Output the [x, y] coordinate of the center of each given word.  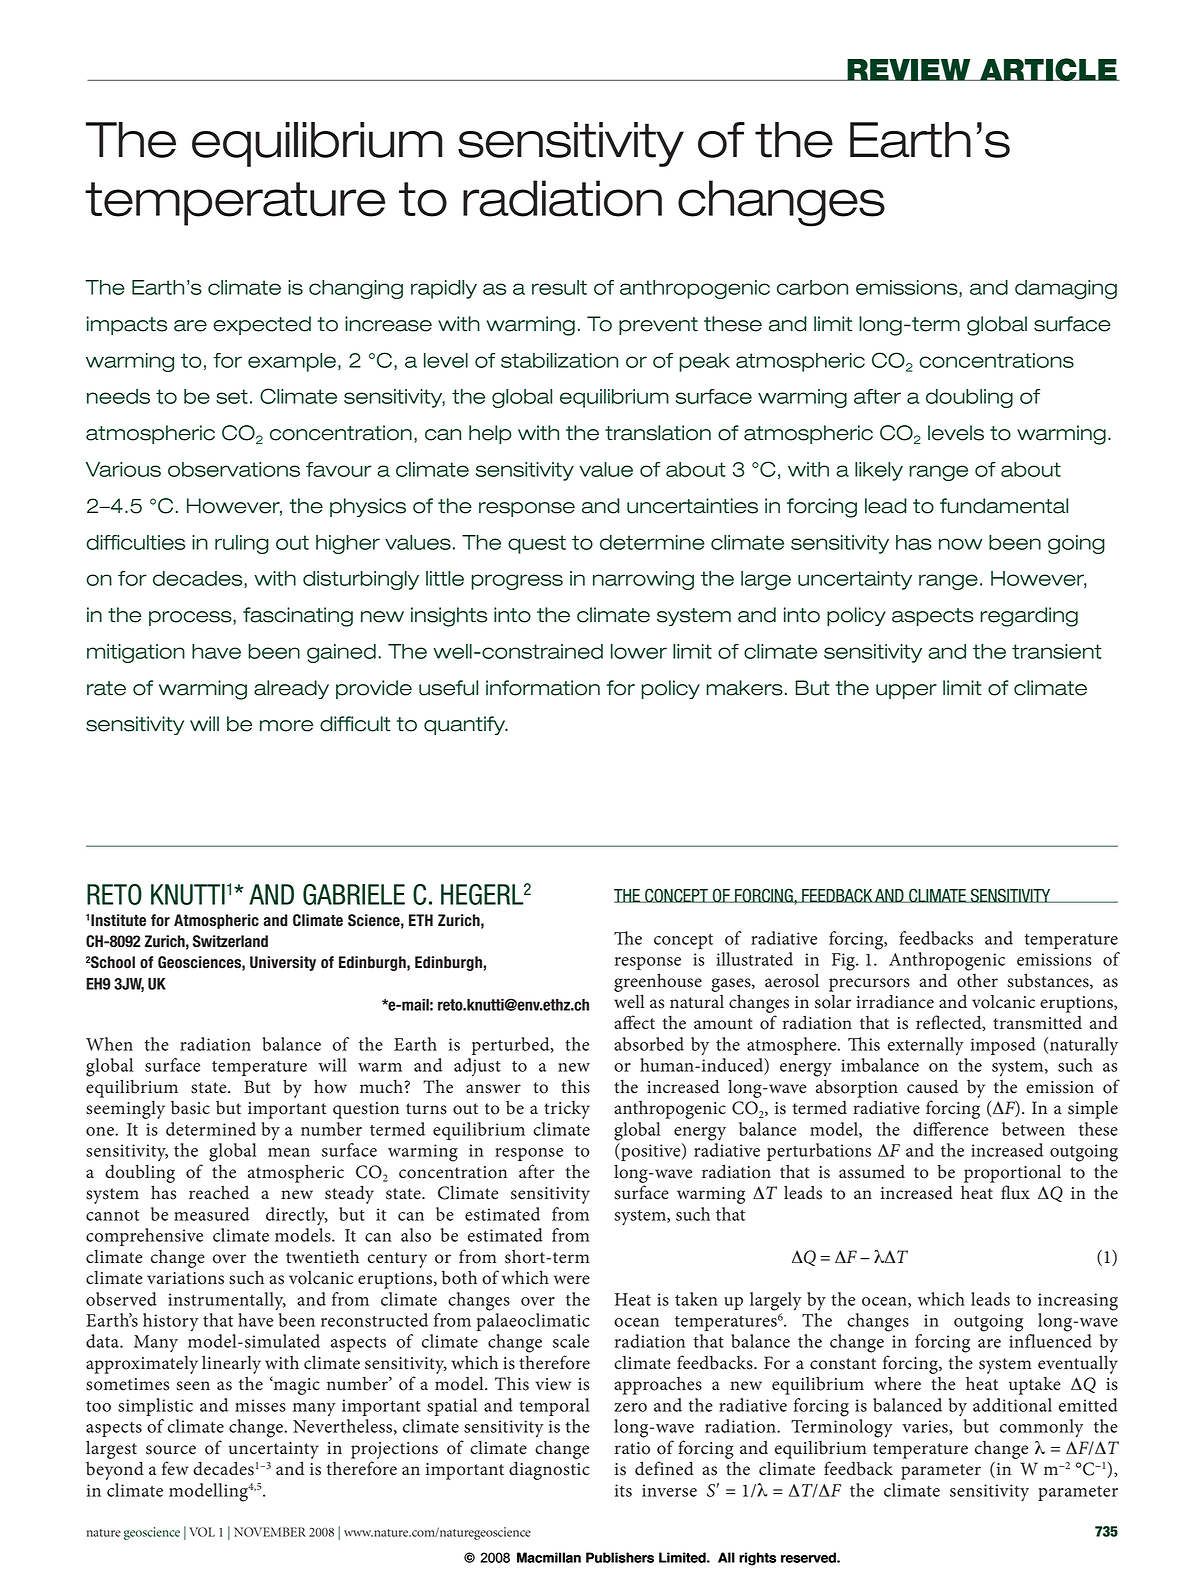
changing [356, 289]
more [286, 726]
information [543, 688]
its [623, 1490]
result [559, 287]
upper [906, 691]
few [175, 1468]
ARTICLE [1048, 69]
